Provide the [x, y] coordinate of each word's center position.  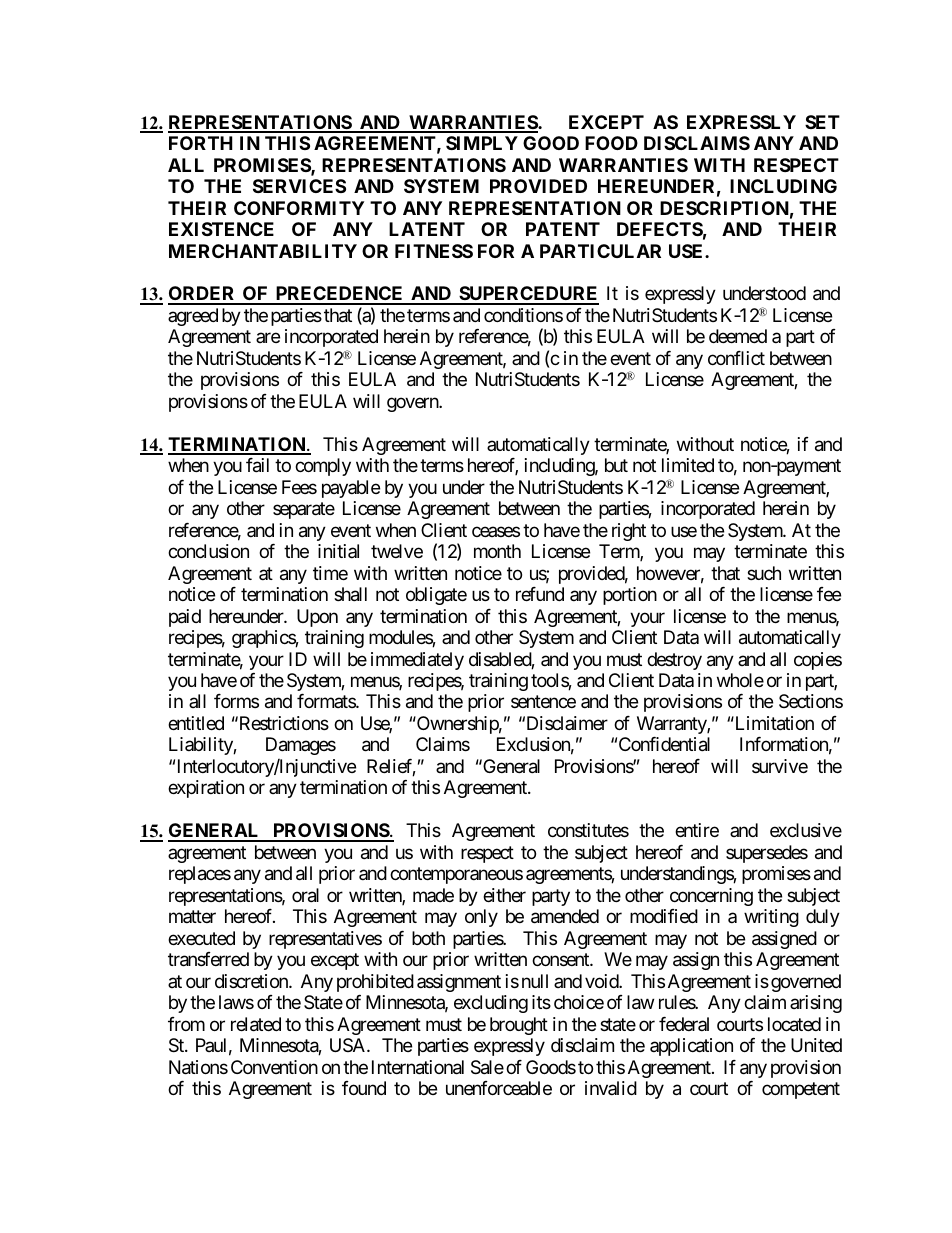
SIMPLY [482, 143]
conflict [736, 358]
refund [540, 594]
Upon [317, 618]
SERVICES [299, 186]
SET [822, 122]
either [504, 895]
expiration [206, 789]
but [616, 465]
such [764, 573]
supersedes [767, 854]
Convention [274, 1067]
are [268, 338]
